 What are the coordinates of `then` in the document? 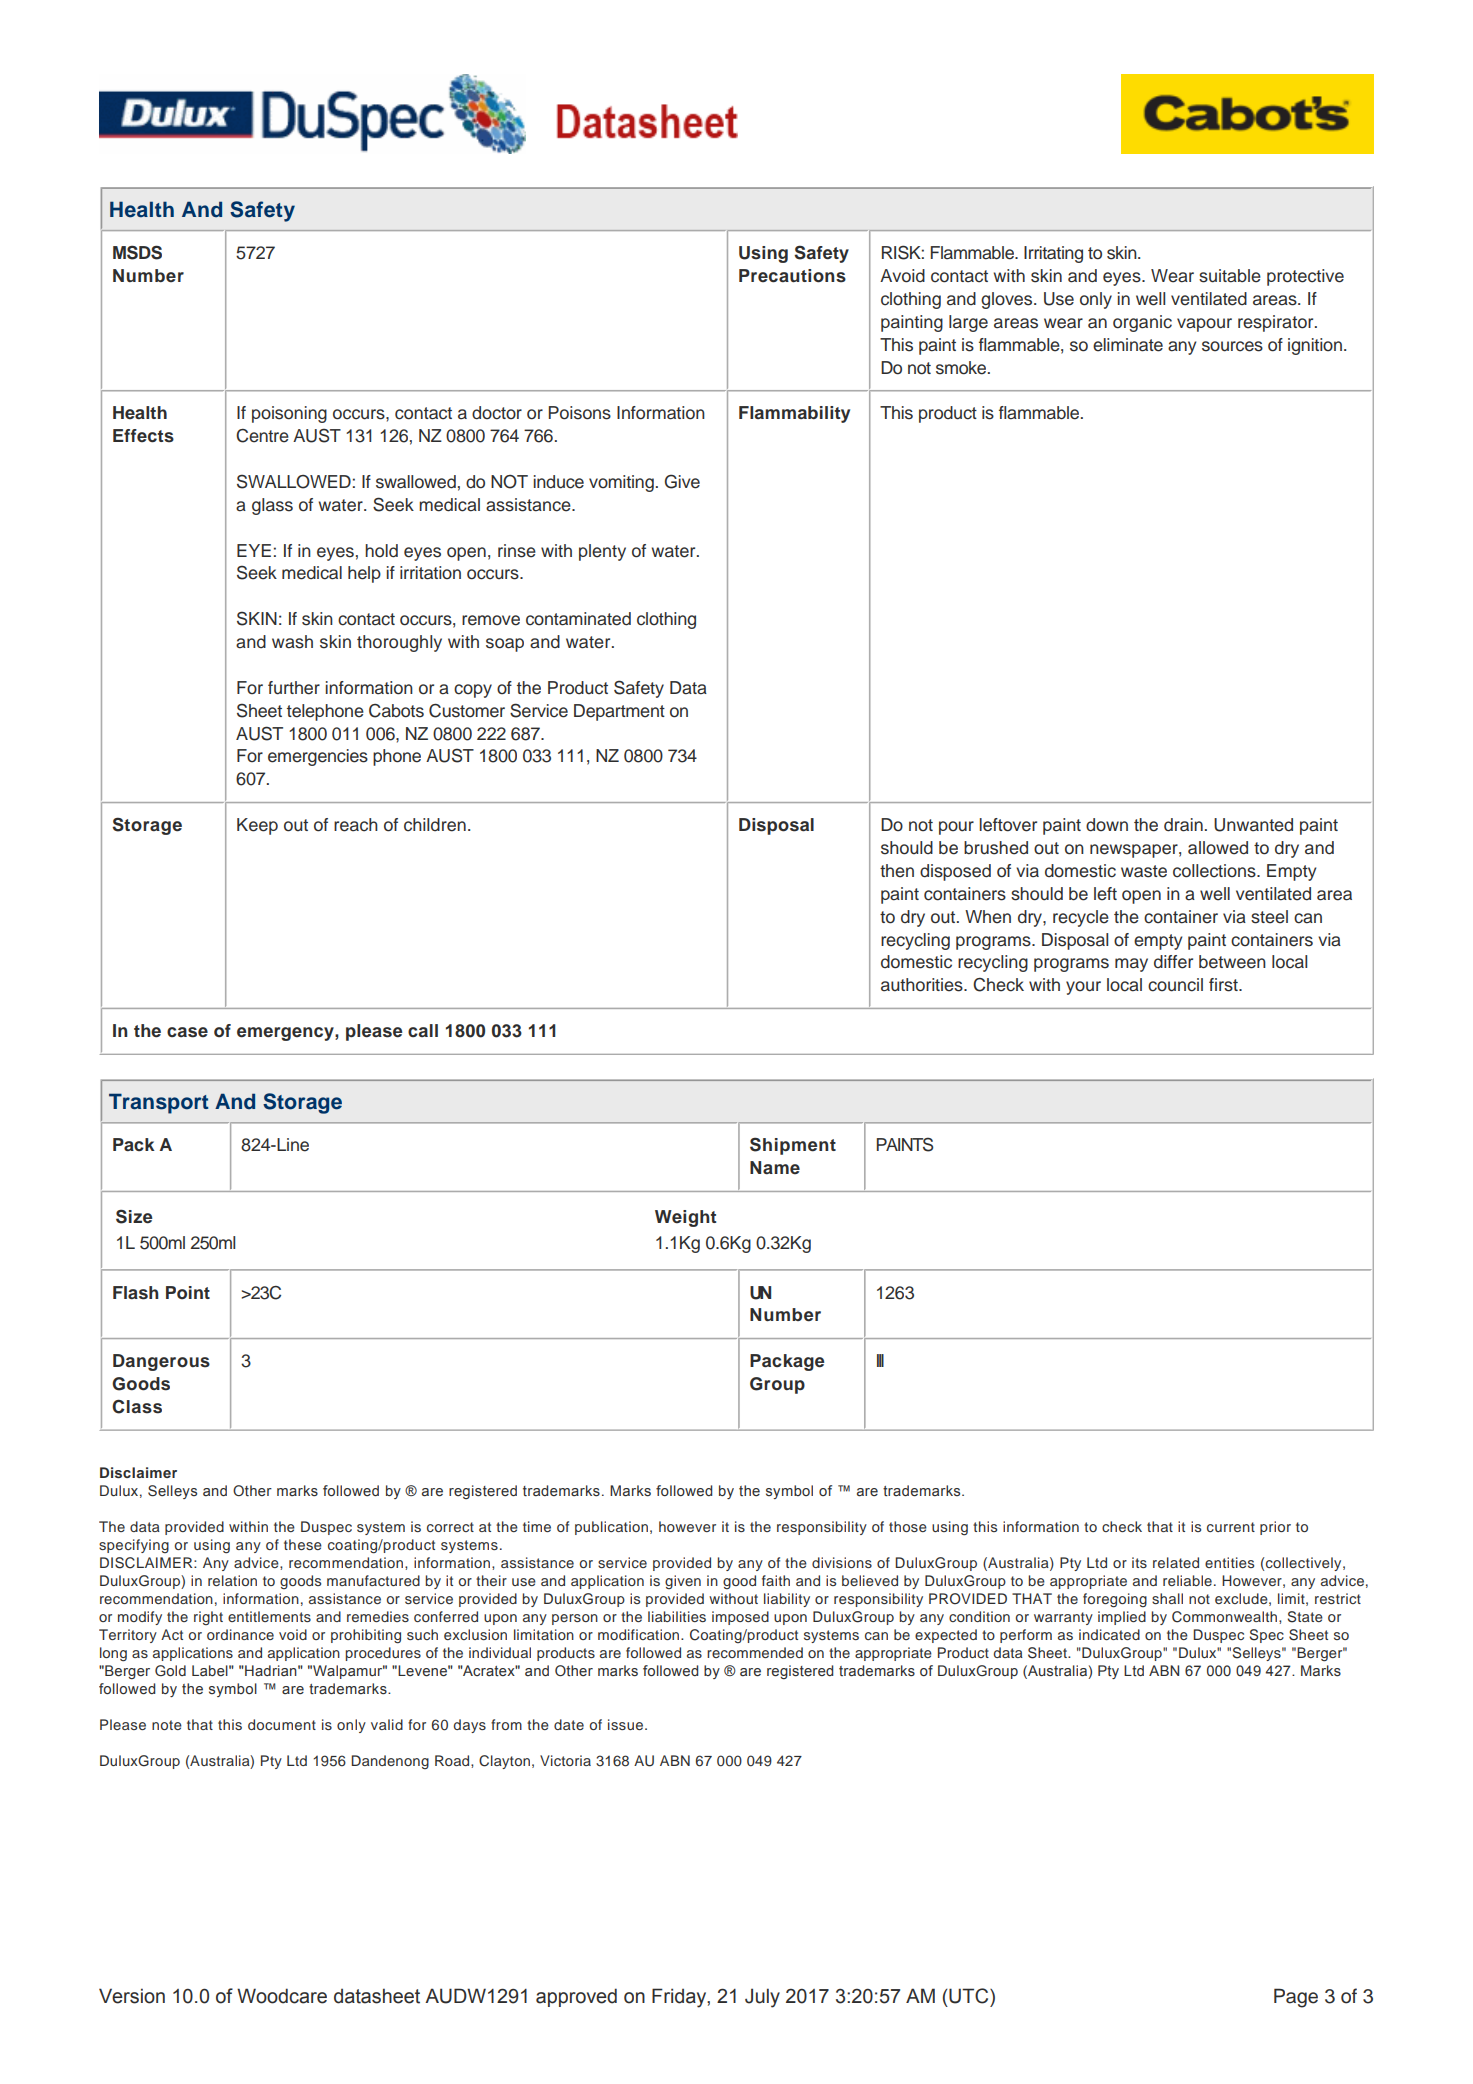 It's located at (897, 871).
